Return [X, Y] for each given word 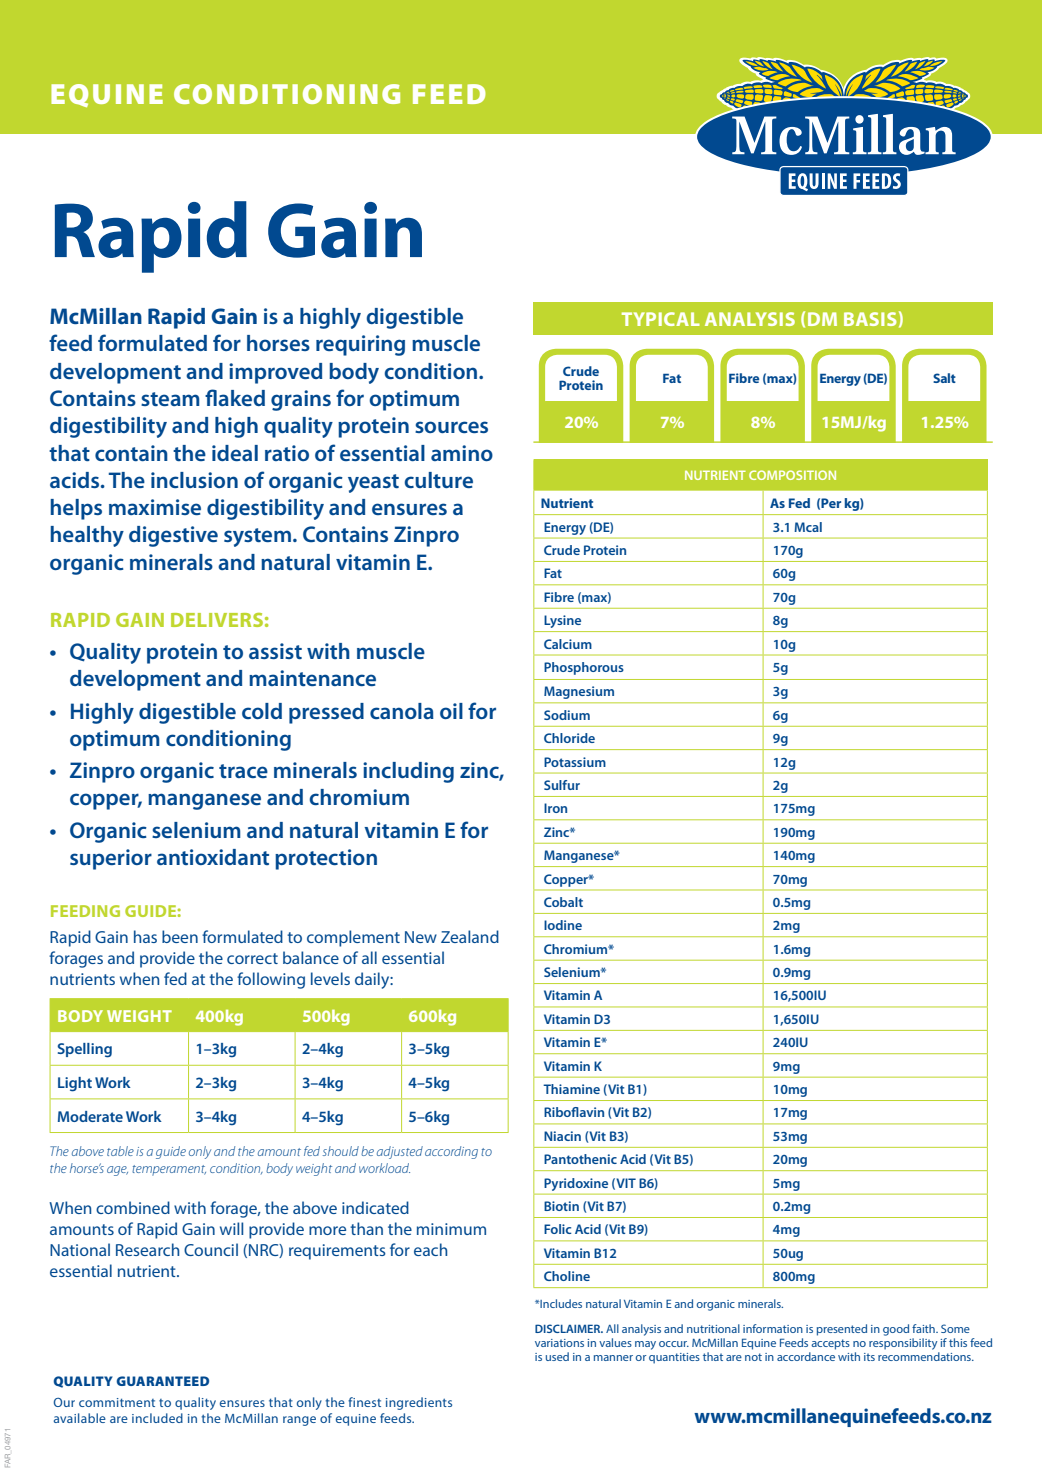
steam [170, 399]
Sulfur [562, 785]
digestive [173, 536]
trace [243, 771]
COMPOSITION [792, 475]
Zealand [470, 936]
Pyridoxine [576, 1184]
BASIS [870, 319]
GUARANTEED [162, 1381]
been [180, 936]
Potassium [575, 762]
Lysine [562, 621]
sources [451, 427]
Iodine [563, 925]
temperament [169, 1170]
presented [842, 1330]
